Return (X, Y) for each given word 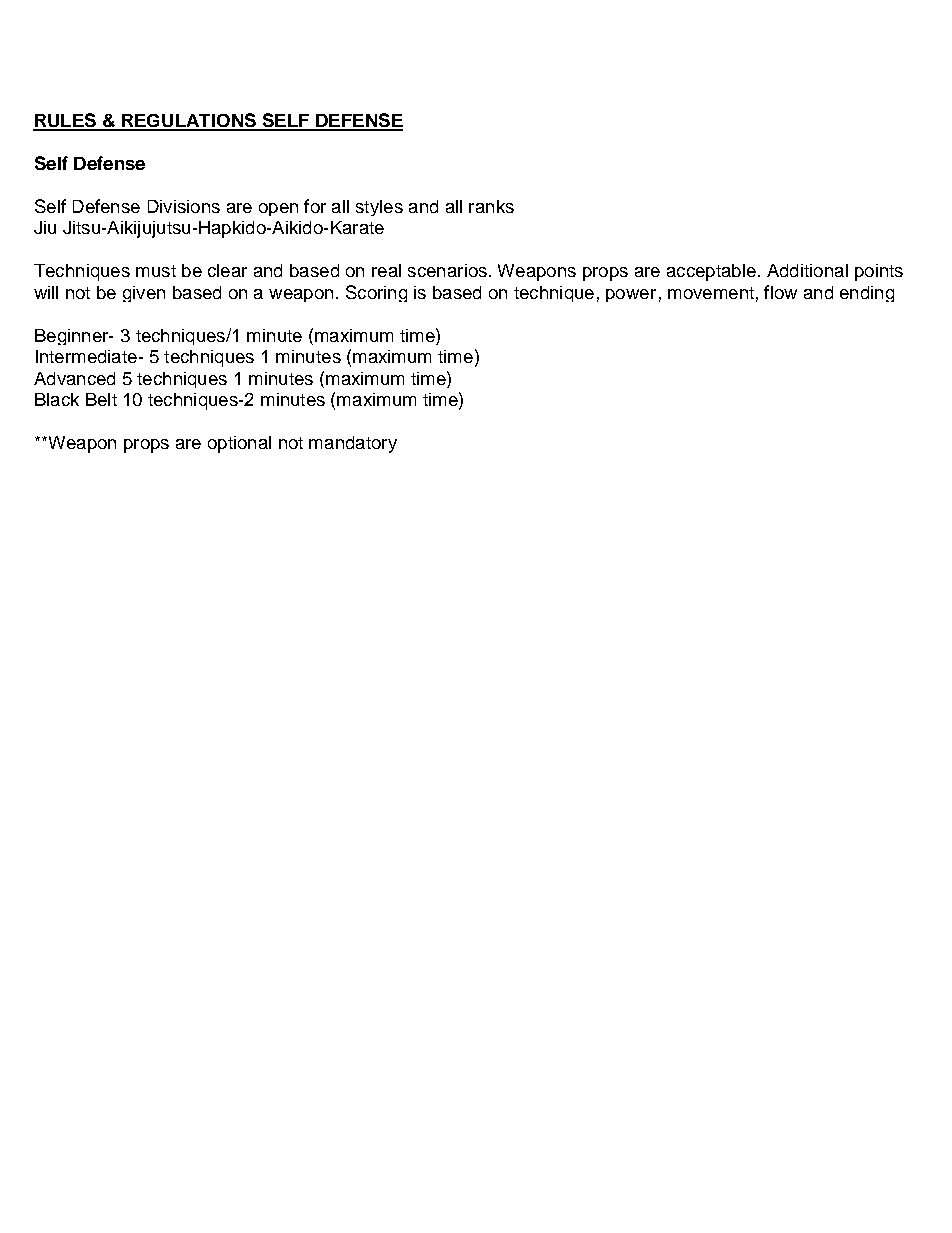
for (315, 206)
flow (780, 292)
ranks (491, 206)
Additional (807, 270)
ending (867, 294)
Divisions (184, 206)
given (144, 294)
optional (239, 444)
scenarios (447, 270)
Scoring (376, 293)
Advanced (74, 378)
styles (379, 208)
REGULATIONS (189, 121)
